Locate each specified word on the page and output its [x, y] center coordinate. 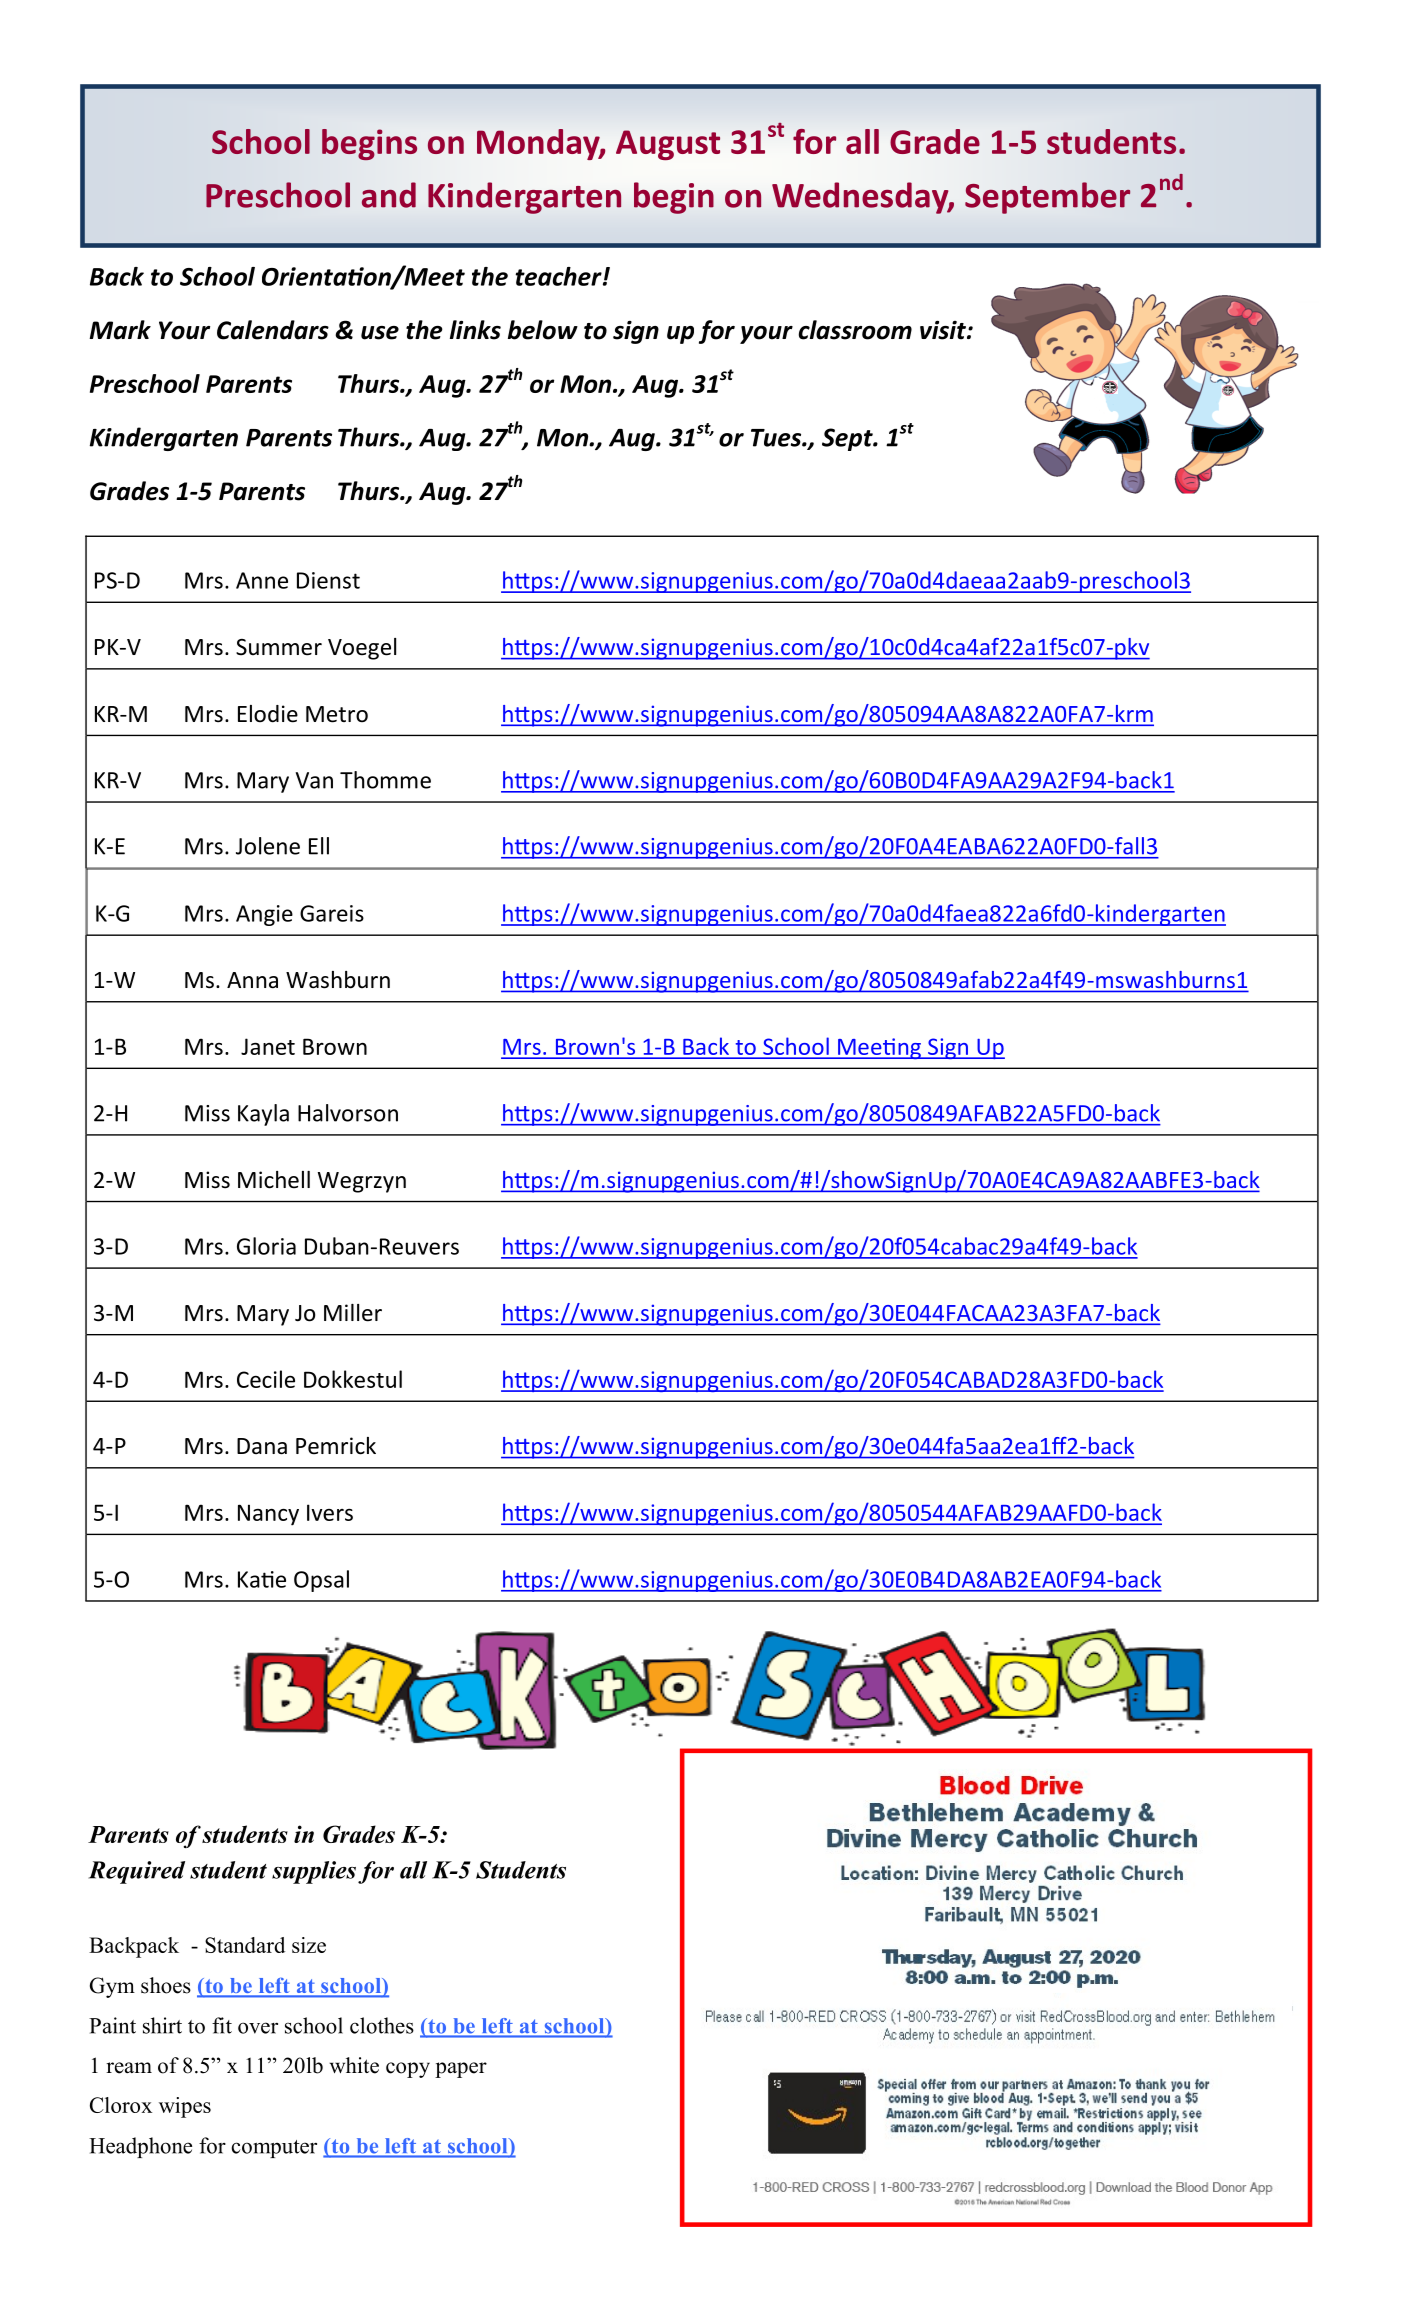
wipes [185, 2107]
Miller [353, 1313]
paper [461, 2070]
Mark [120, 330]
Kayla [263, 1115]
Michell [274, 1180]
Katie [262, 1579]
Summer [279, 647]
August [668, 145]
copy [408, 2070]
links [475, 330]
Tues [777, 438]
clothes [382, 2025]
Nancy [268, 1515]
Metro [337, 714]
